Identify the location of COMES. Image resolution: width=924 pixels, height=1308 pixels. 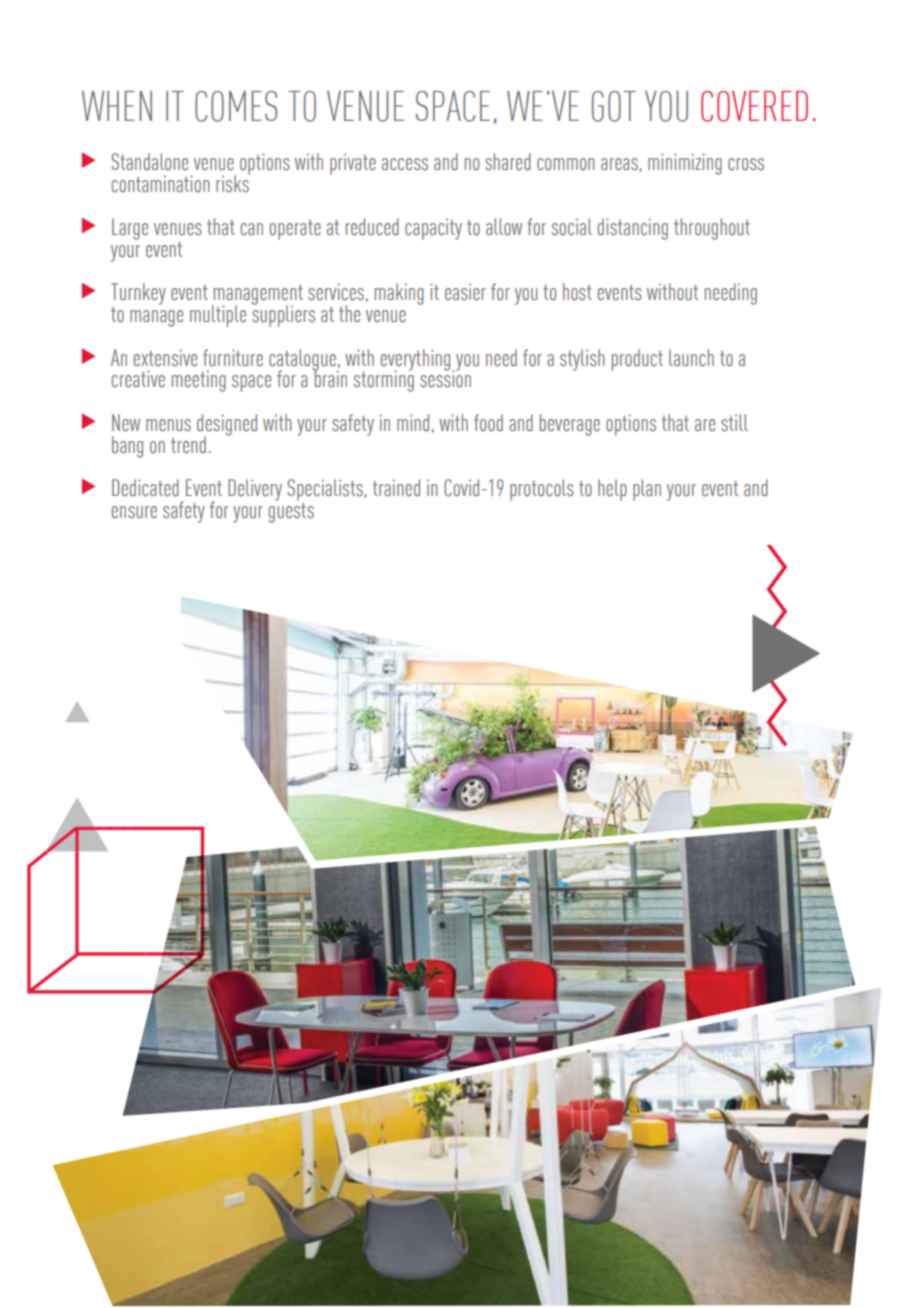
(236, 106).
